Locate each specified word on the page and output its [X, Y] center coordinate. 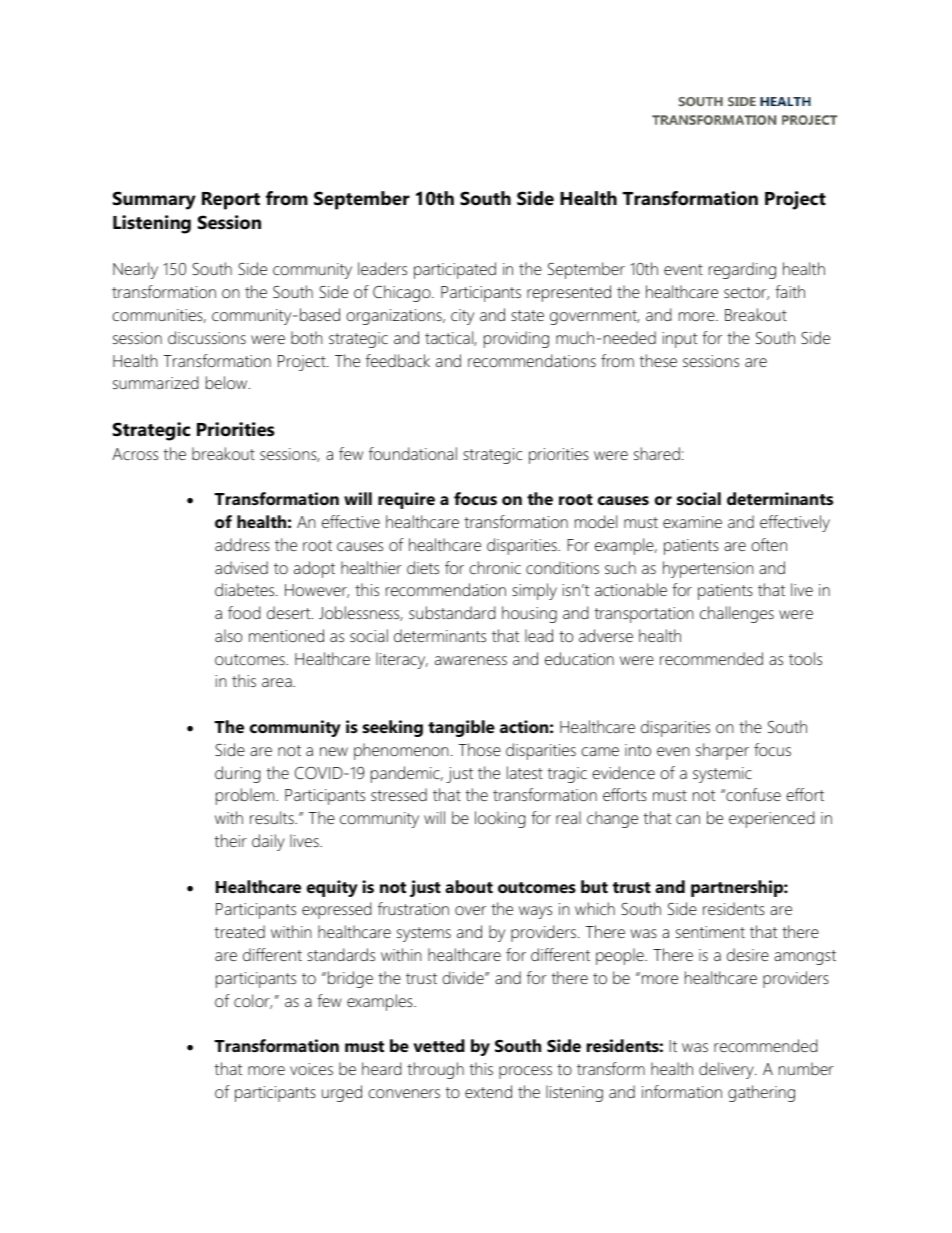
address [242, 544]
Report [231, 201]
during [238, 774]
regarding [742, 270]
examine [692, 522]
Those [479, 749]
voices [311, 1069]
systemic [722, 775]
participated [455, 270]
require [406, 500]
